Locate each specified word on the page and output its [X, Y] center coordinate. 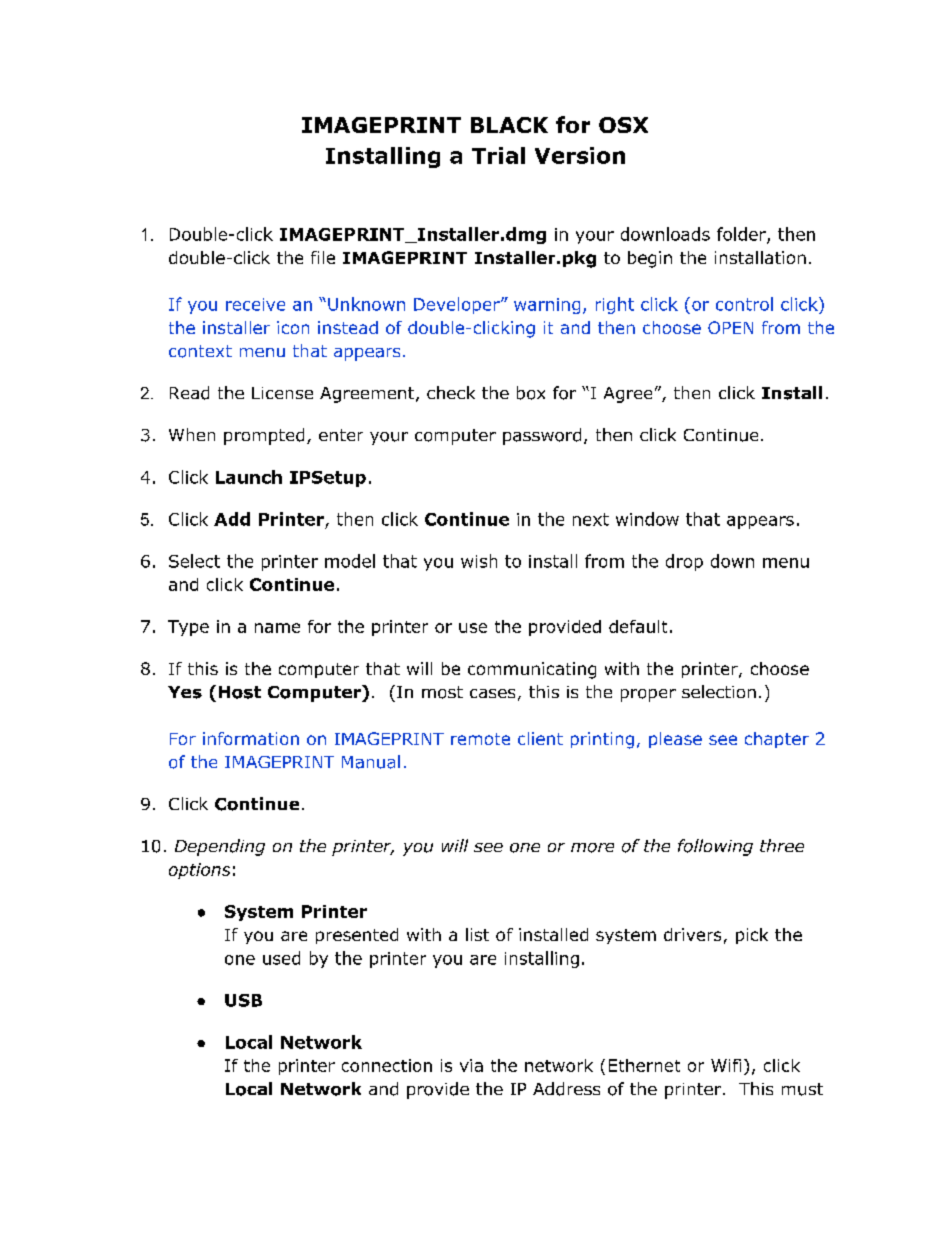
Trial [498, 155]
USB [243, 1000]
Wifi [726, 1065]
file [323, 257]
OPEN [730, 327]
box [531, 393]
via [471, 1065]
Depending [220, 847]
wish [479, 561]
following [715, 847]
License [282, 393]
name [277, 628]
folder [742, 235]
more [592, 848]
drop [684, 562]
